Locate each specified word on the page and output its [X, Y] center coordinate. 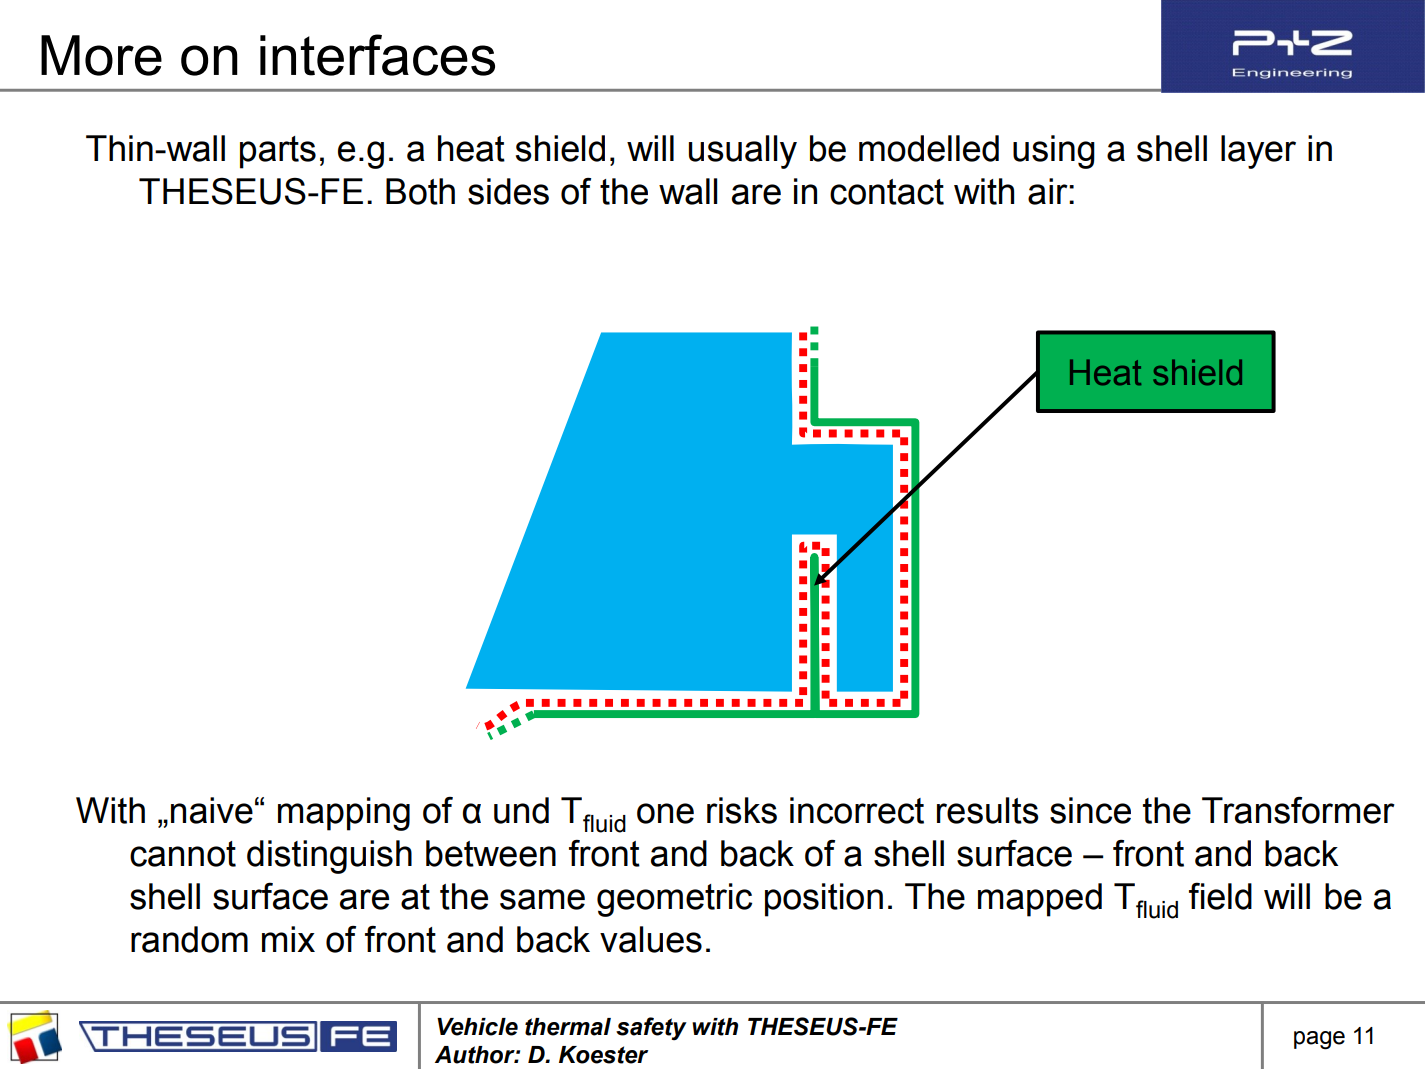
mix [288, 939]
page [1319, 1040]
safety [651, 1029]
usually [743, 152]
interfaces [377, 55]
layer [1258, 152]
